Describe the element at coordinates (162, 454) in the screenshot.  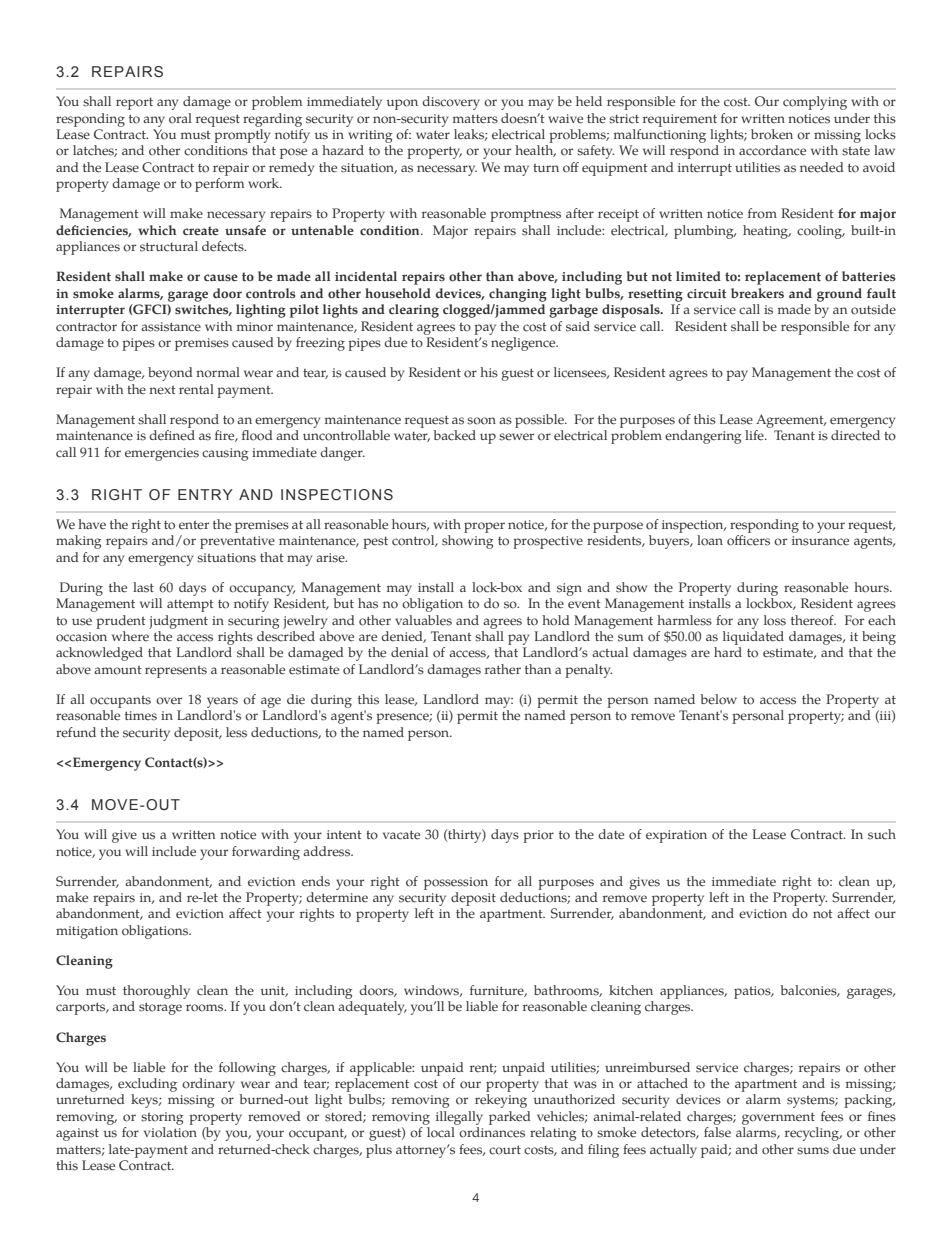
I see `emergencies` at that location.
